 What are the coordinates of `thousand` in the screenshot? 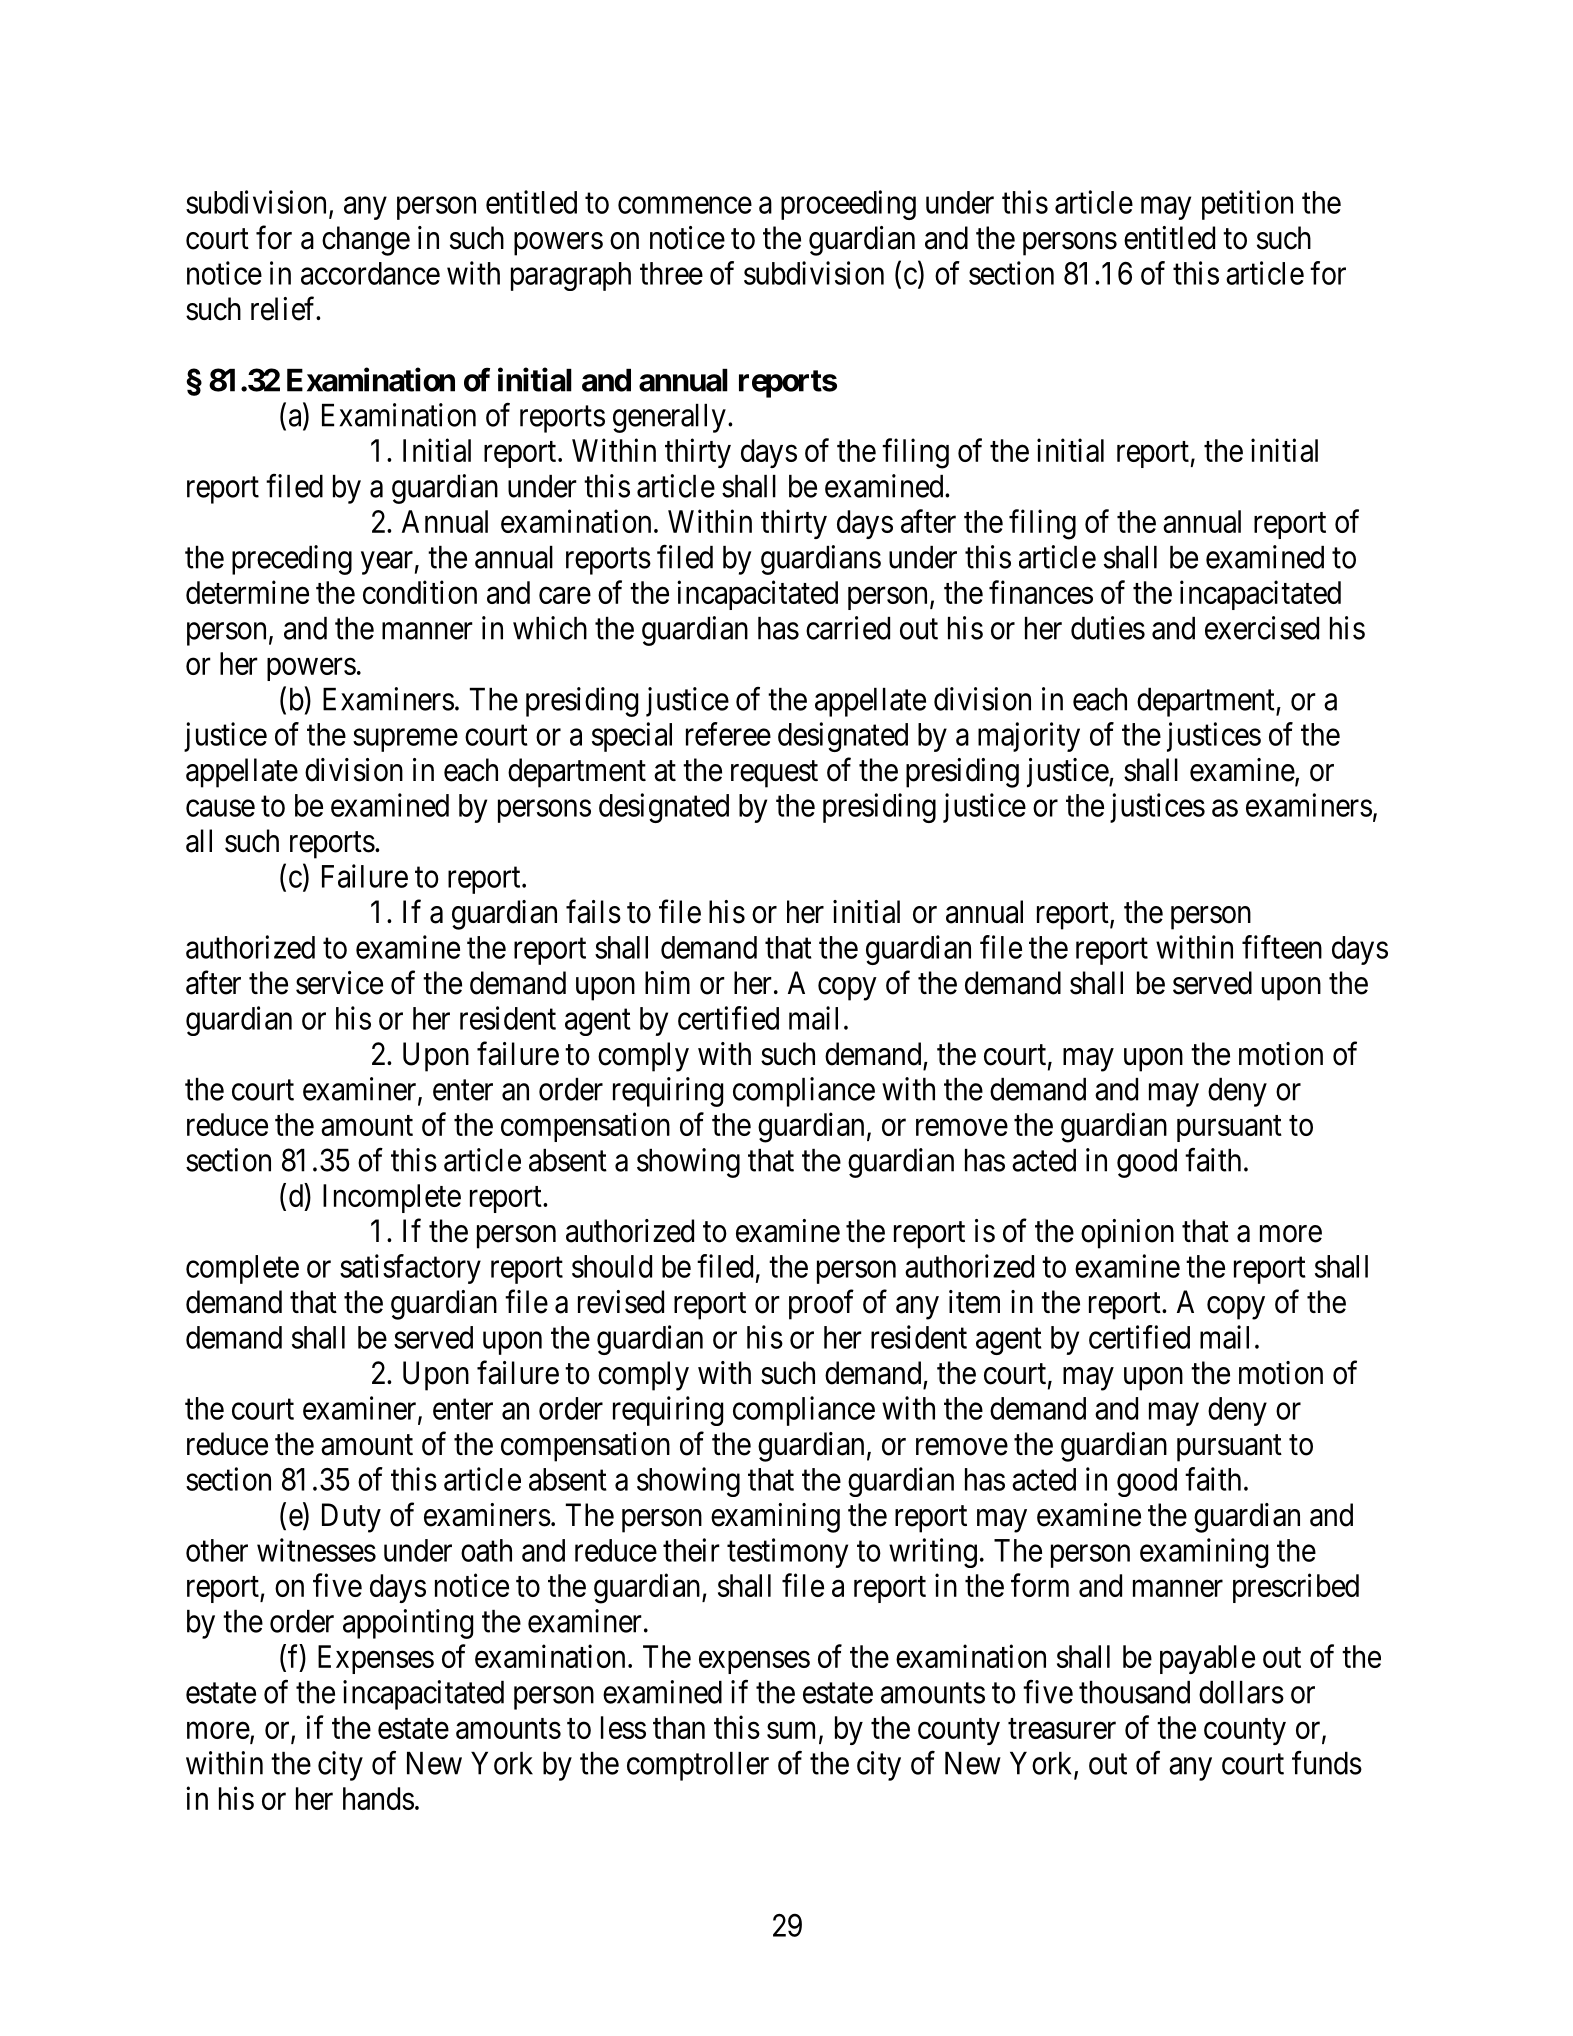 It's located at (1134, 1692).
